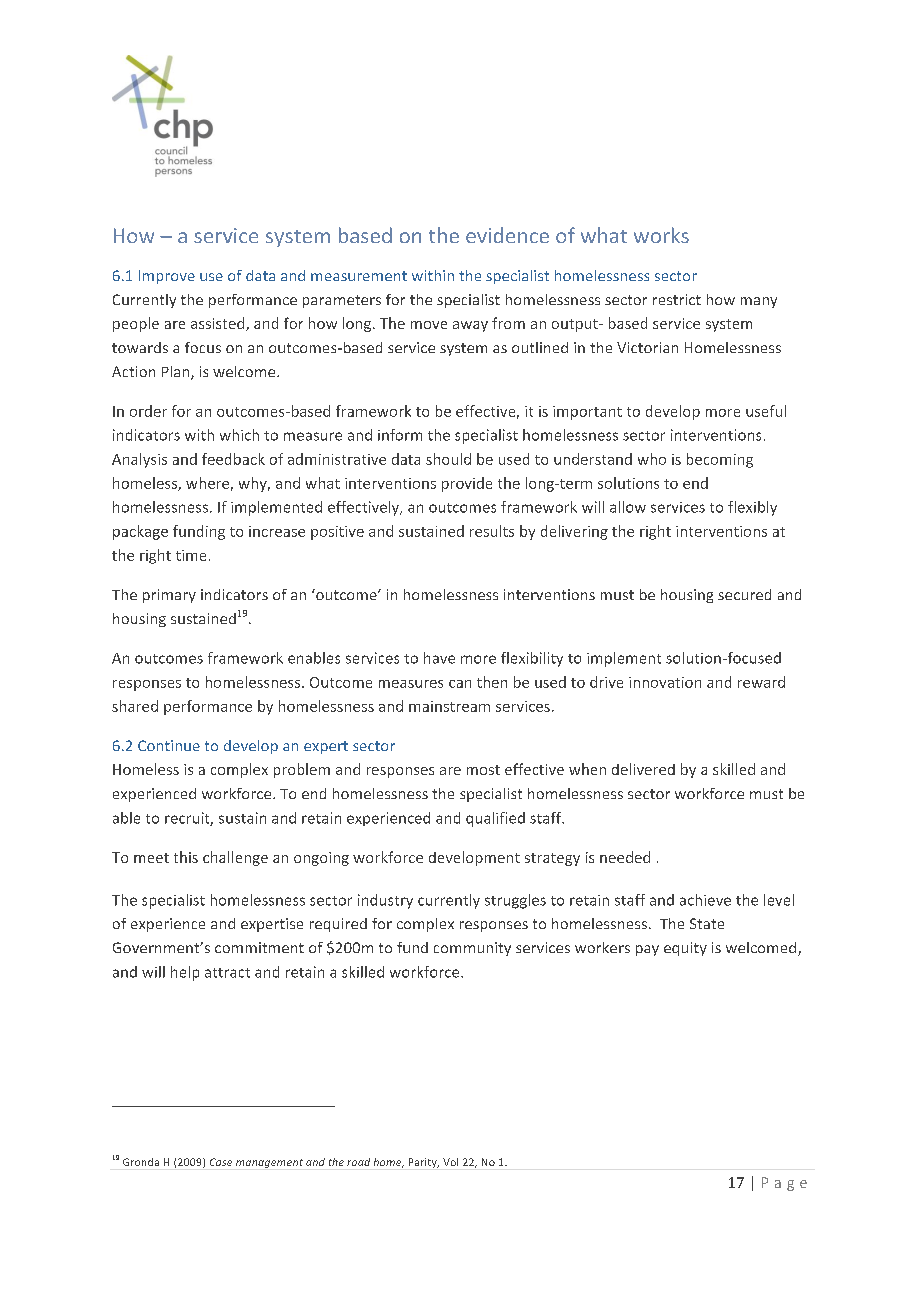 This screenshot has height=1308, width=924. I want to click on Improve, so click(167, 277).
